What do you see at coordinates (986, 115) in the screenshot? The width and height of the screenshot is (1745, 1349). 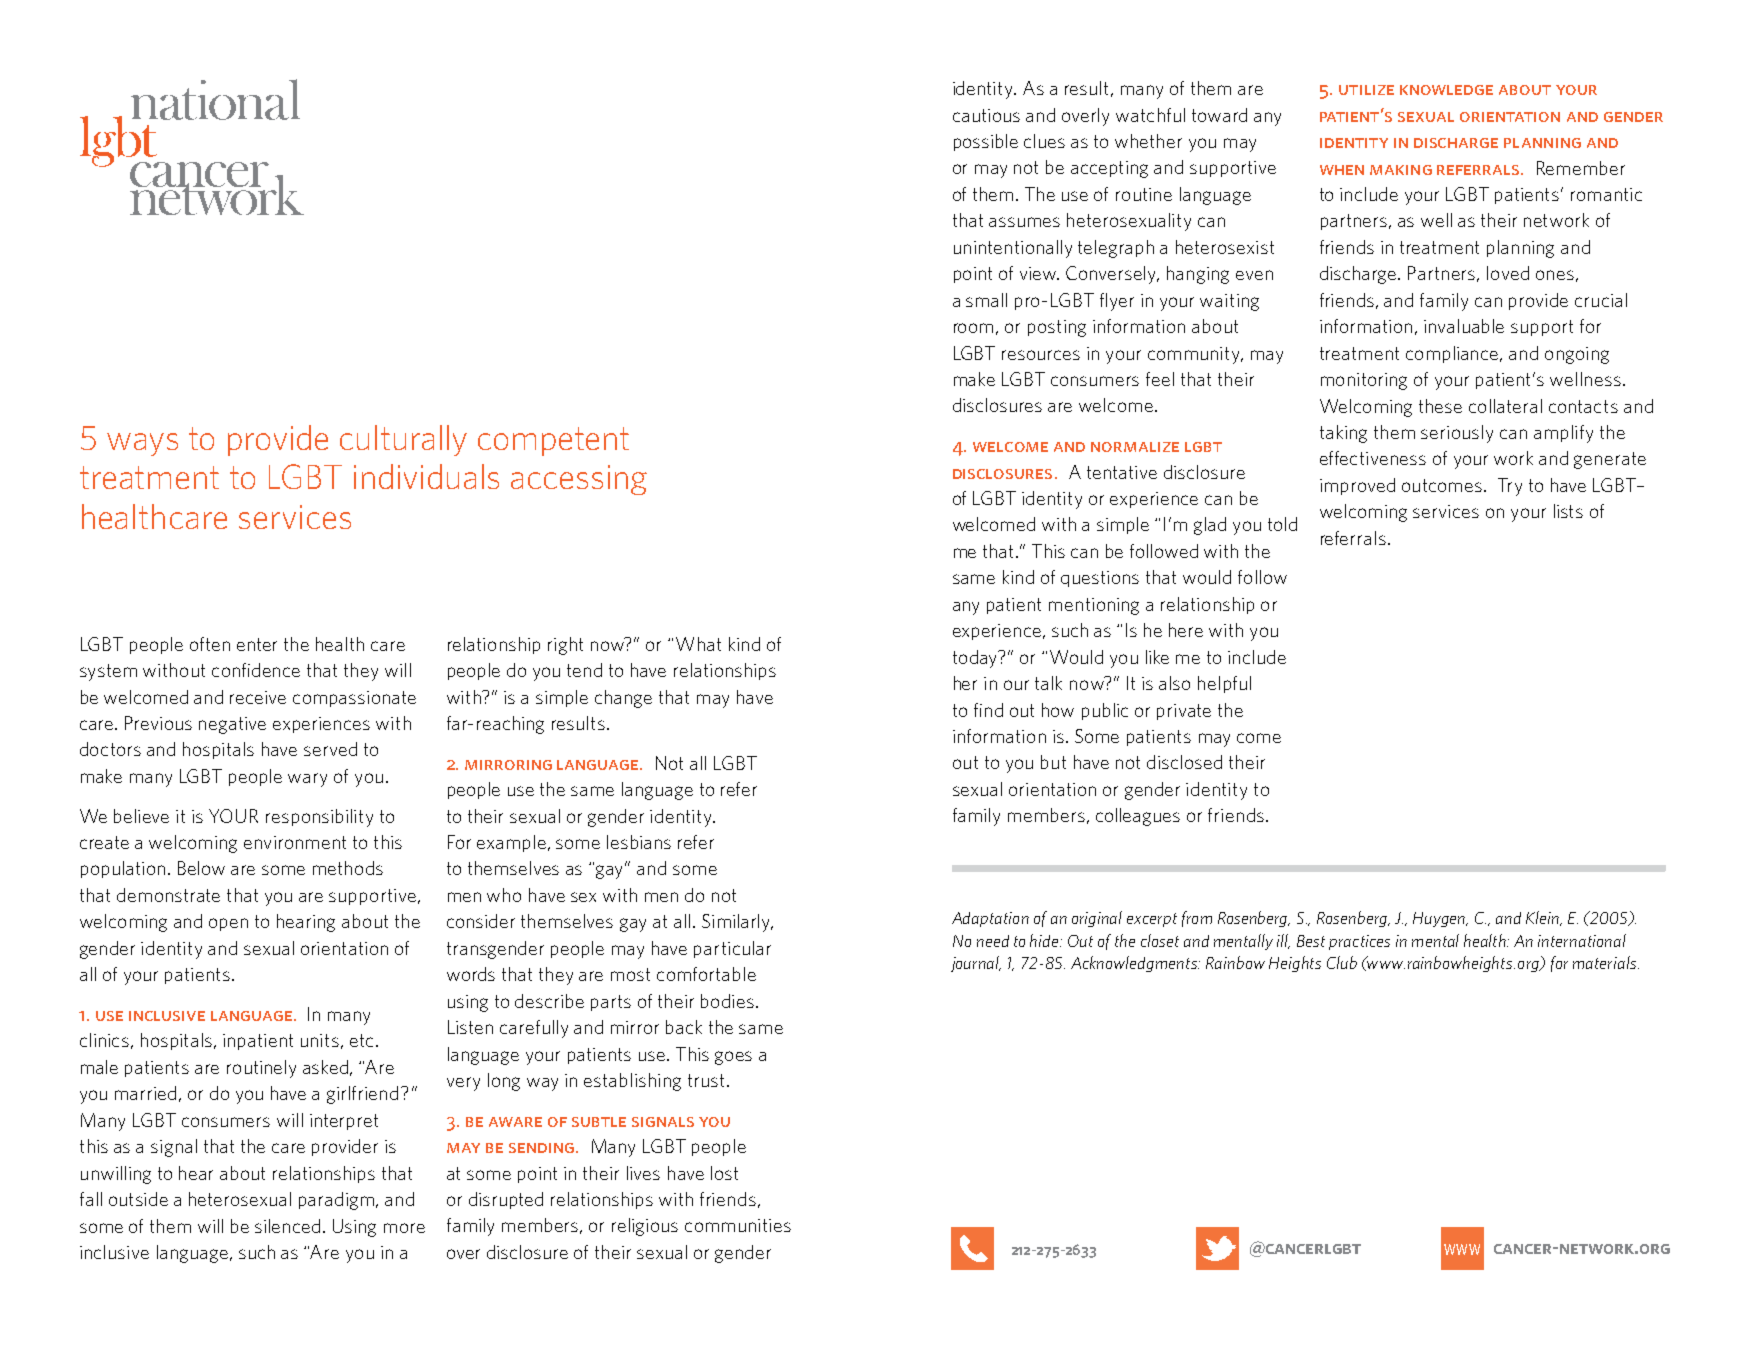 I see `cautious` at bounding box center [986, 115].
